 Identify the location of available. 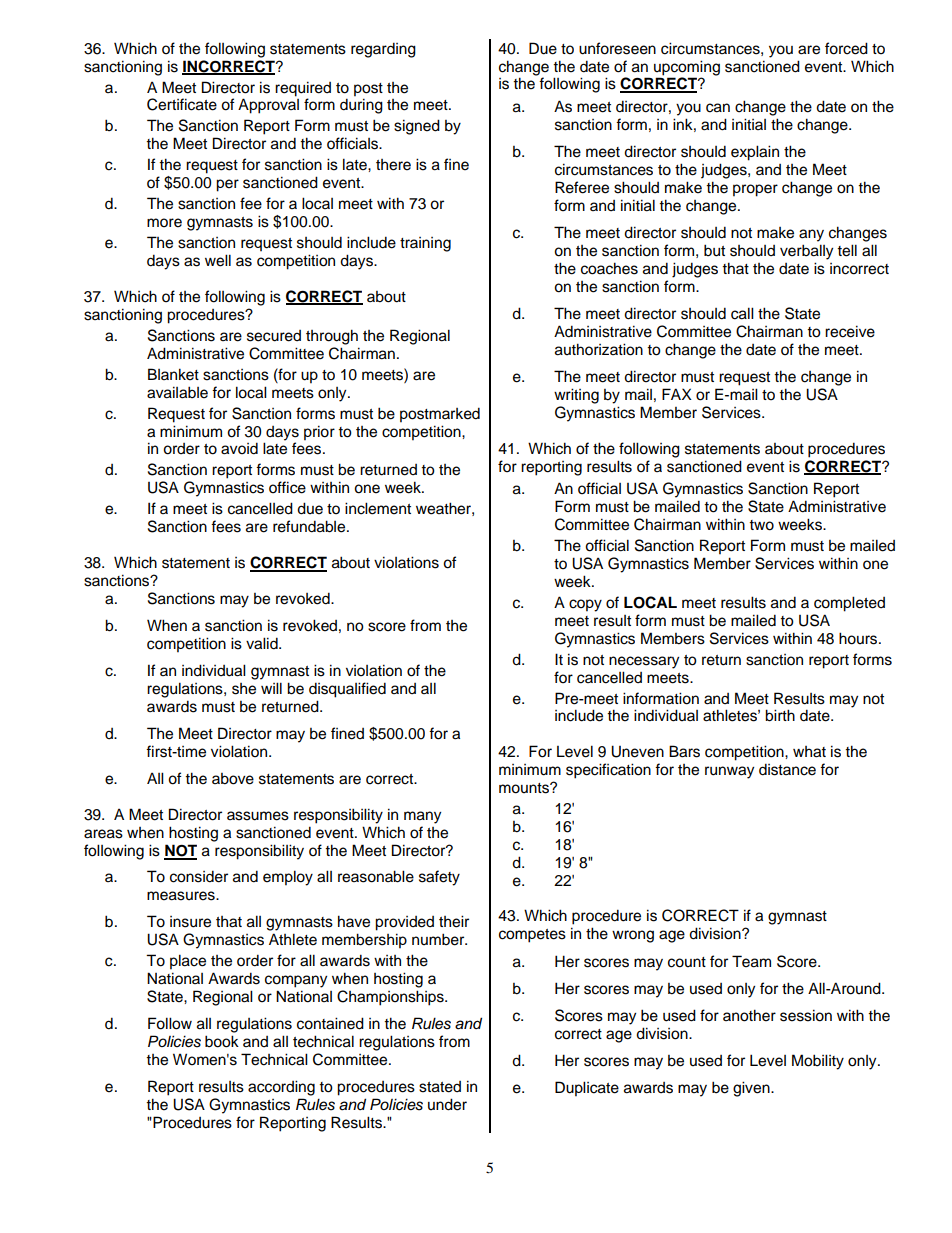
(177, 392).
